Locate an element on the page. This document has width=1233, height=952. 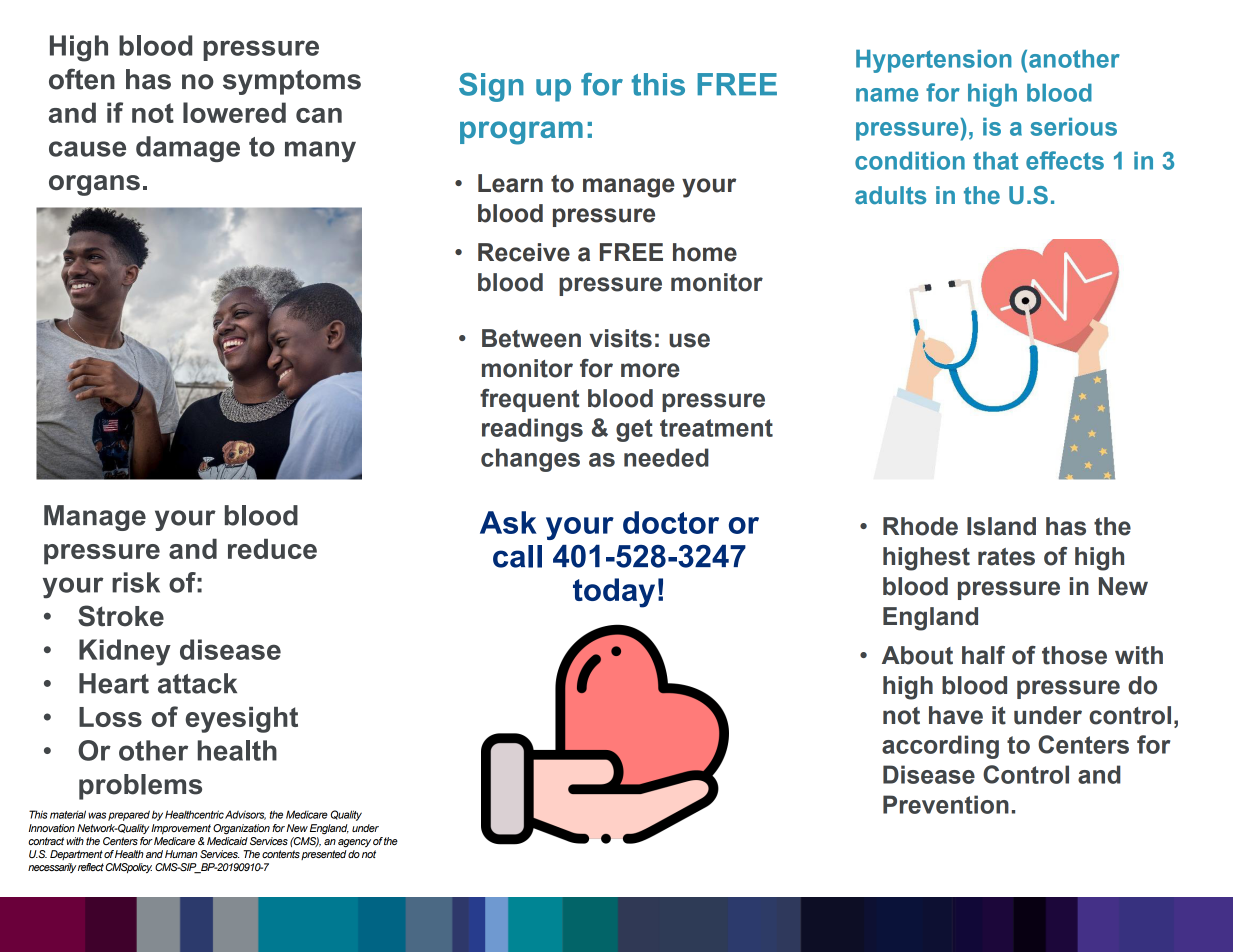
often is located at coordinates (82, 79).
